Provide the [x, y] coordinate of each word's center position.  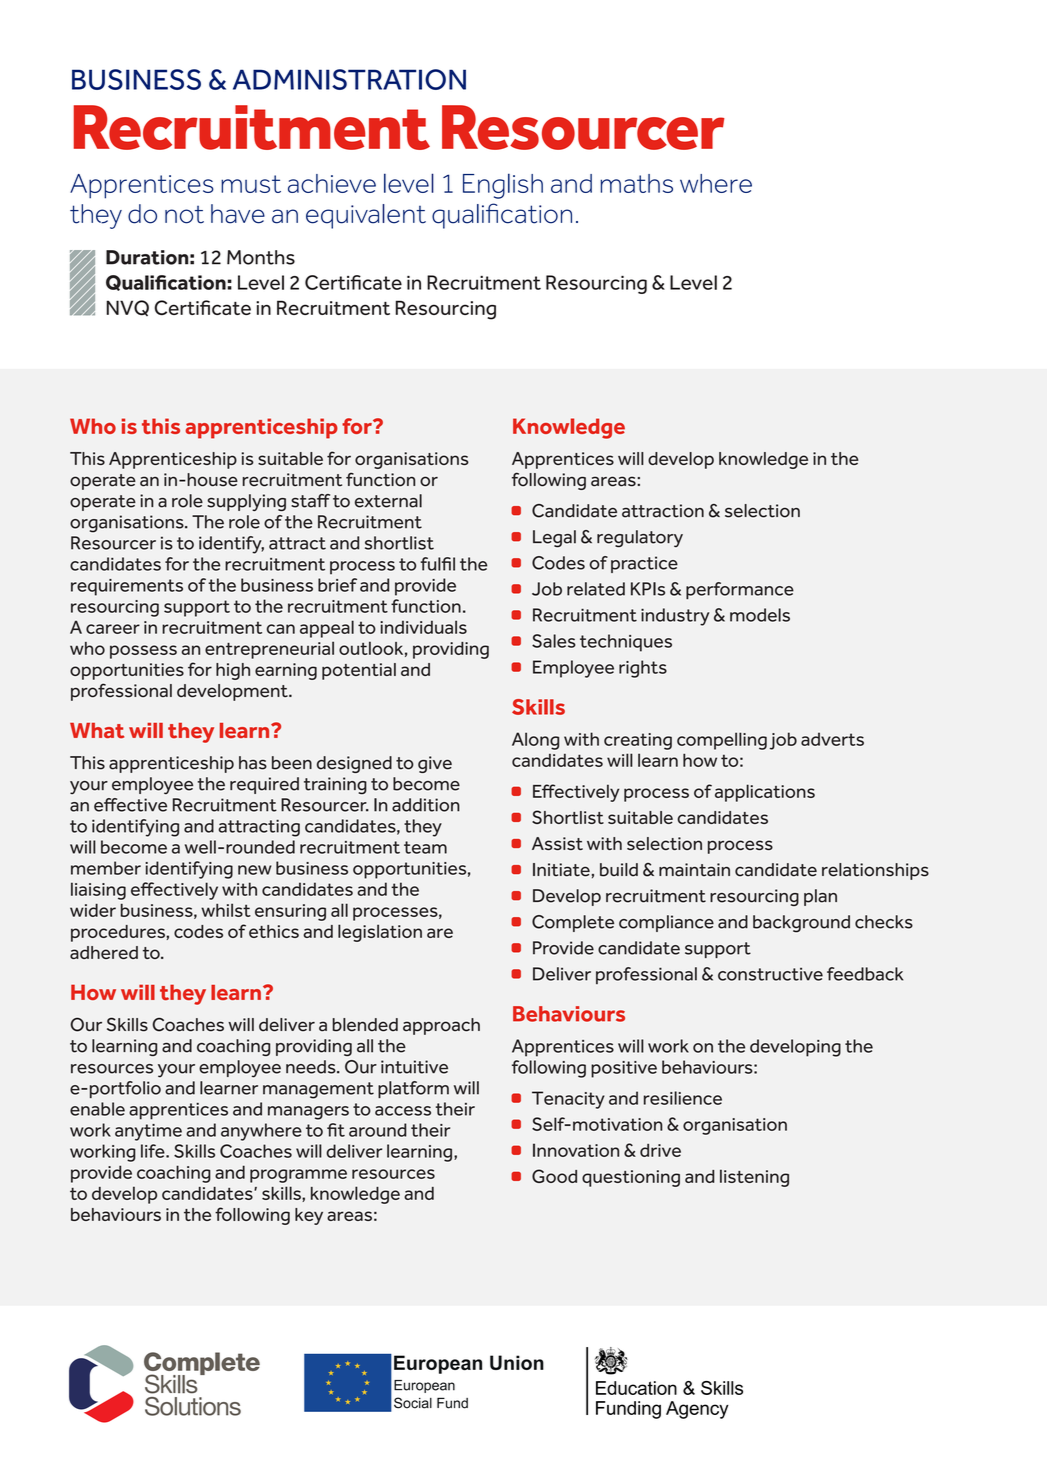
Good [554, 1176]
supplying [246, 502]
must [251, 184]
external [388, 501]
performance [740, 590]
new [255, 870]
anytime [148, 1132]
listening [754, 1178]
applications [765, 793]
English [503, 186]
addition [426, 805]
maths [637, 183]
